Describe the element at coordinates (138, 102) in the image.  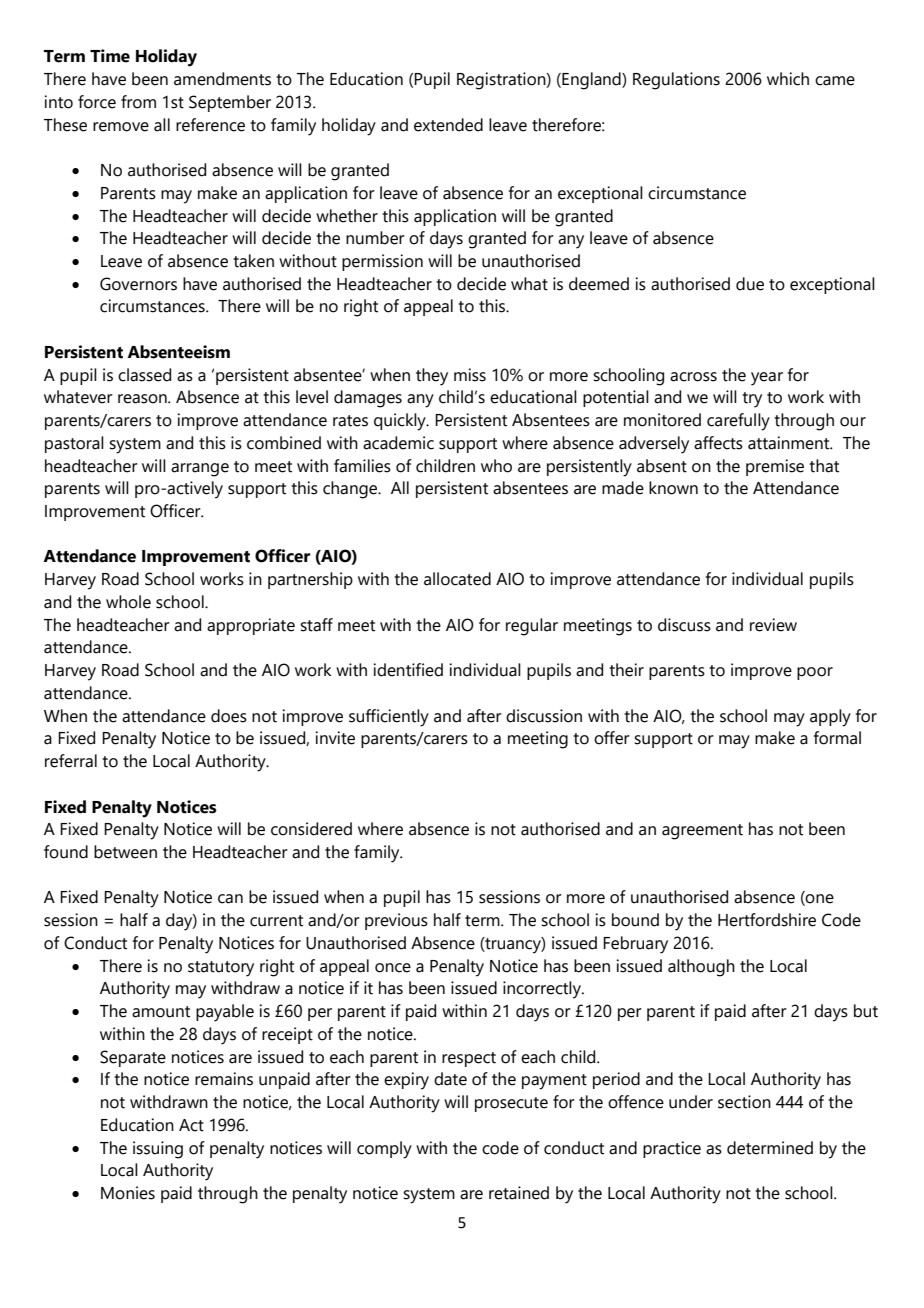
I see `from` at that location.
